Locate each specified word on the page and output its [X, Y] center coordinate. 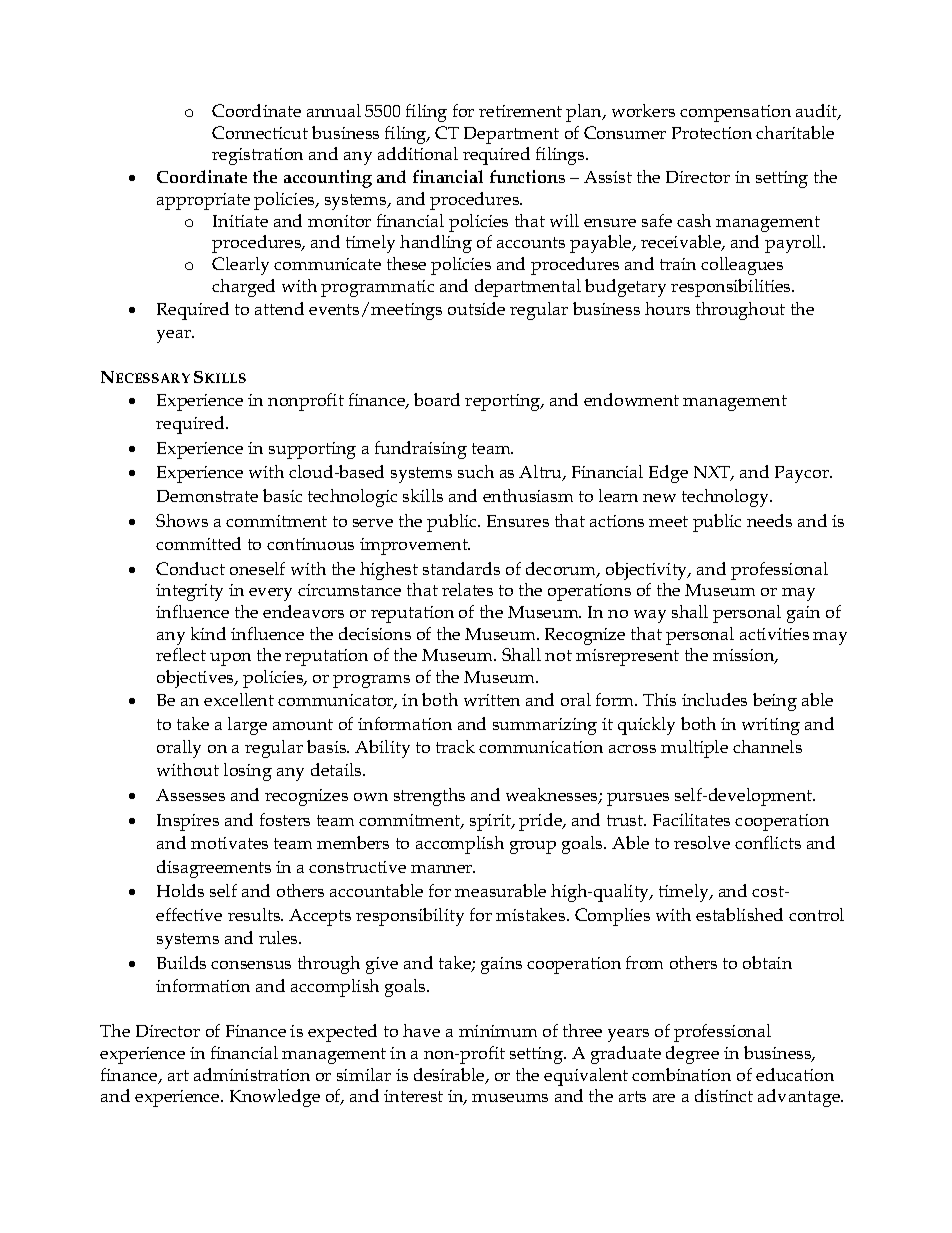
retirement [520, 111]
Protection [712, 133]
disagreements [214, 869]
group [533, 847]
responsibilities [732, 288]
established [739, 914]
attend [279, 308]
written [492, 700]
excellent [239, 699]
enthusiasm [528, 495]
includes [714, 699]
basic [282, 495]
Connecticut [260, 132]
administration [252, 1074]
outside [476, 308]
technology [727, 498]
